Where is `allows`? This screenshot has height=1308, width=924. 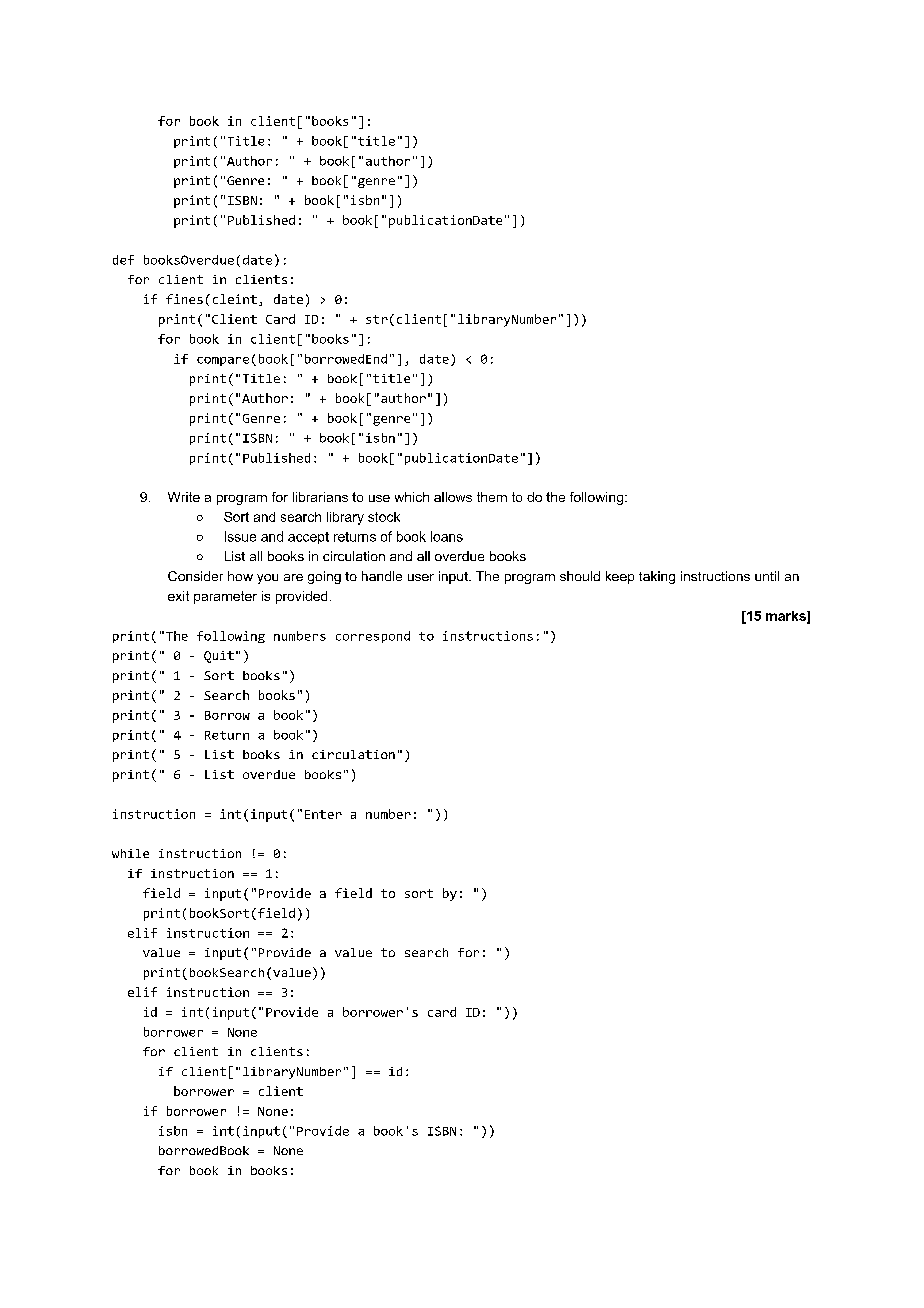 allows is located at coordinates (453, 497).
